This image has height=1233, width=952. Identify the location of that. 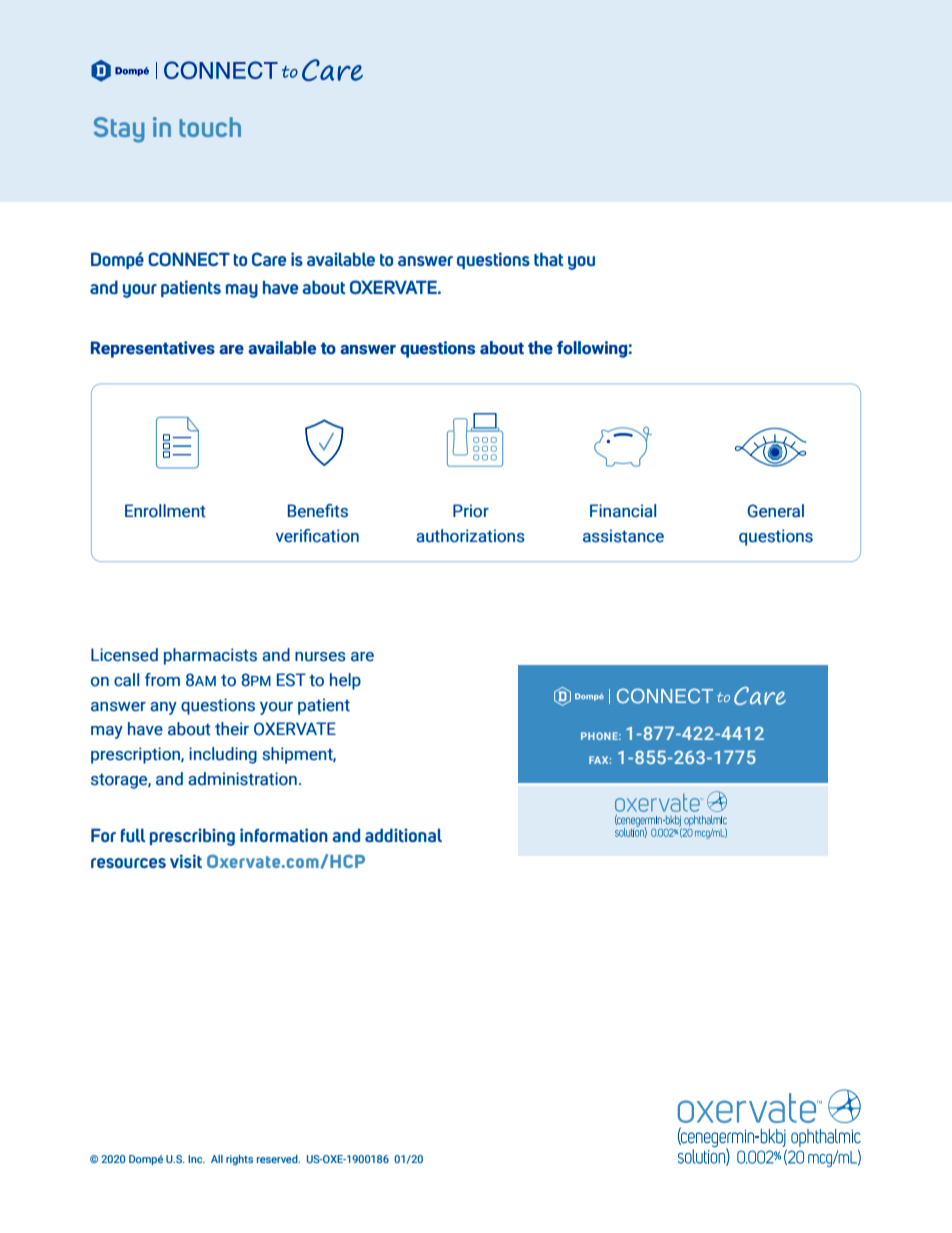
(548, 259).
